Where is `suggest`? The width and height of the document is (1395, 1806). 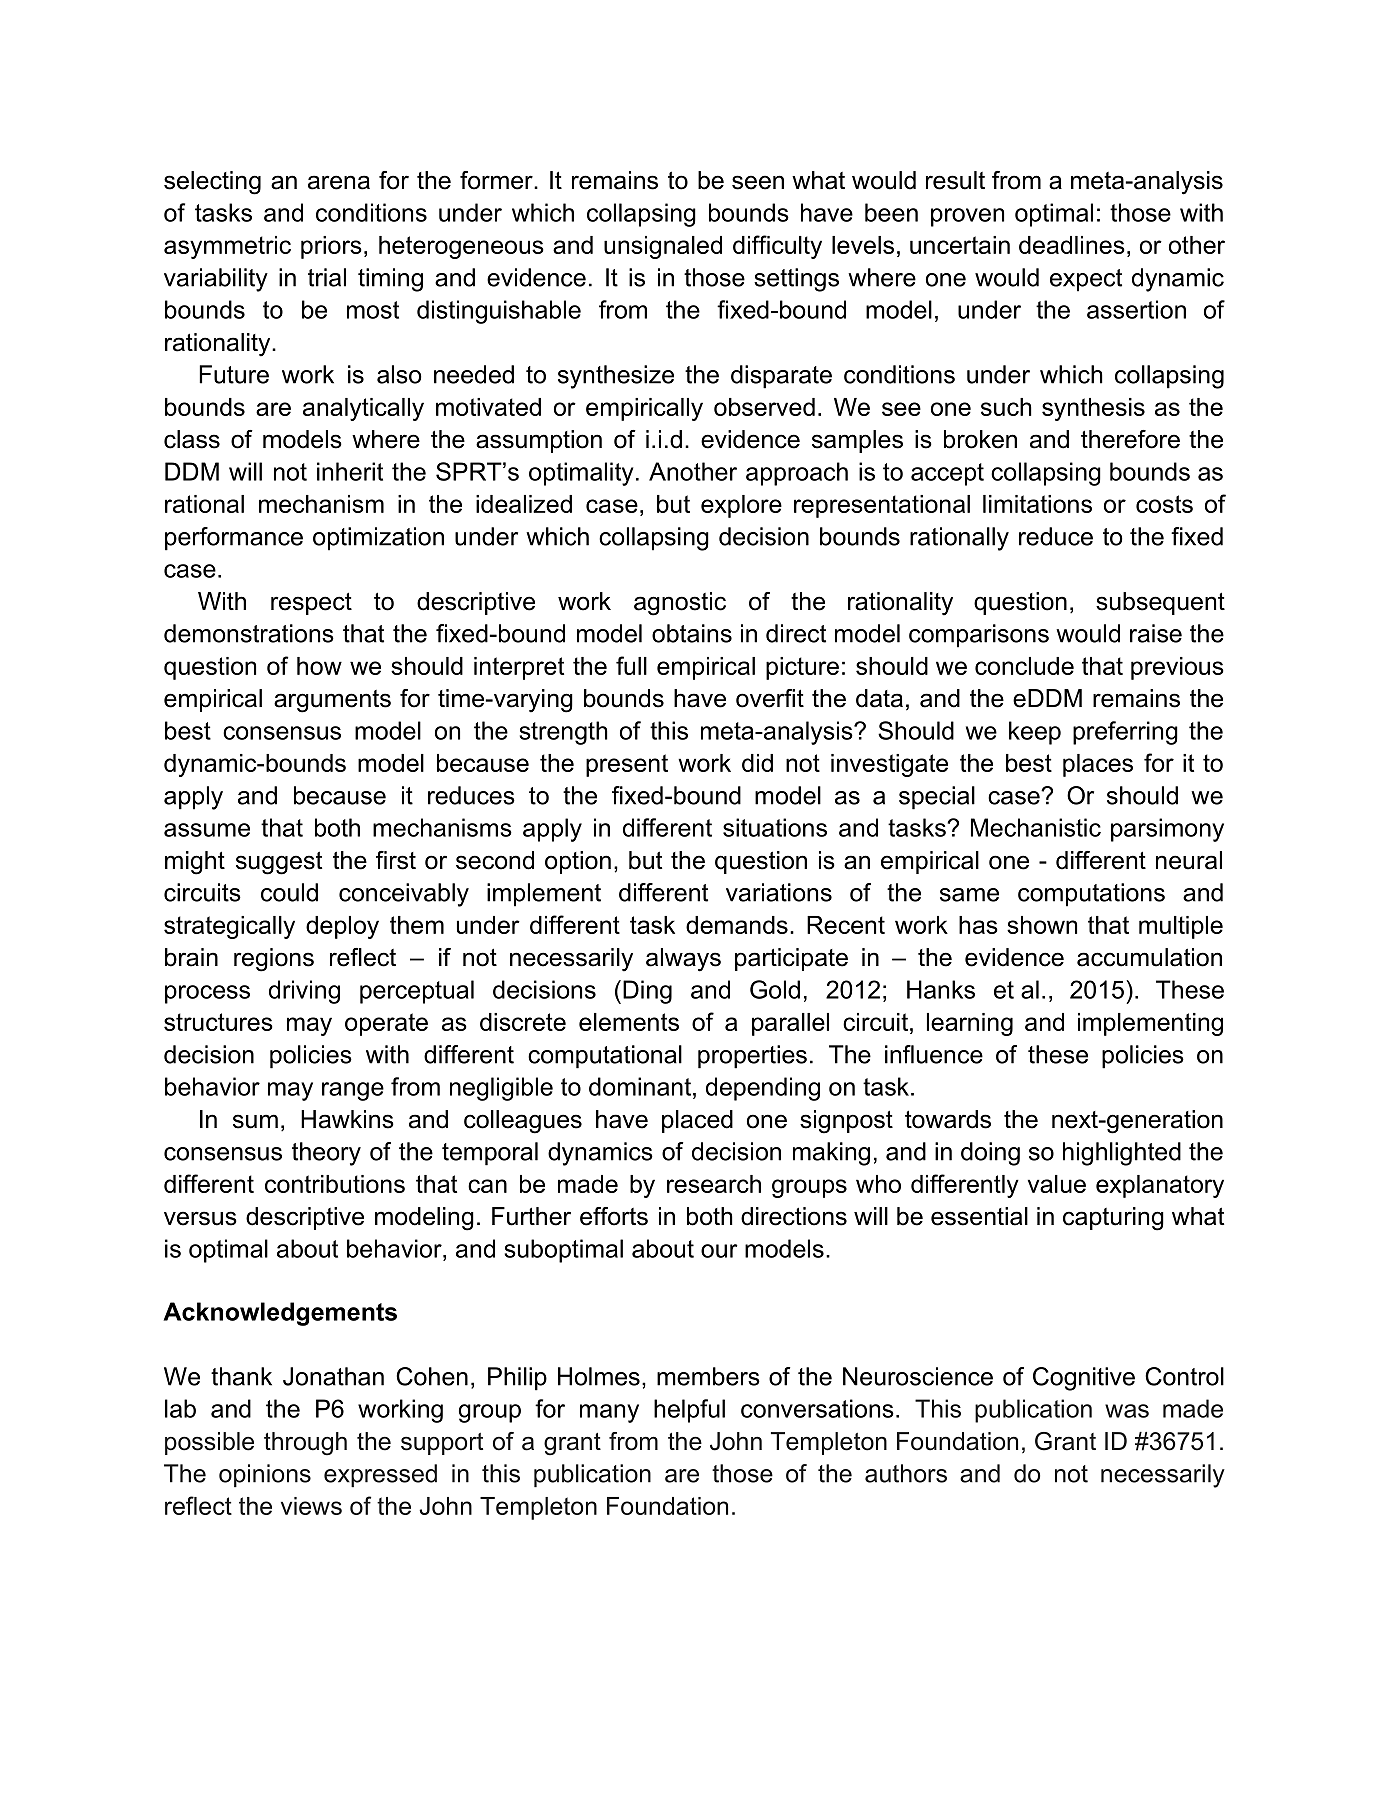
suggest is located at coordinates (279, 863).
